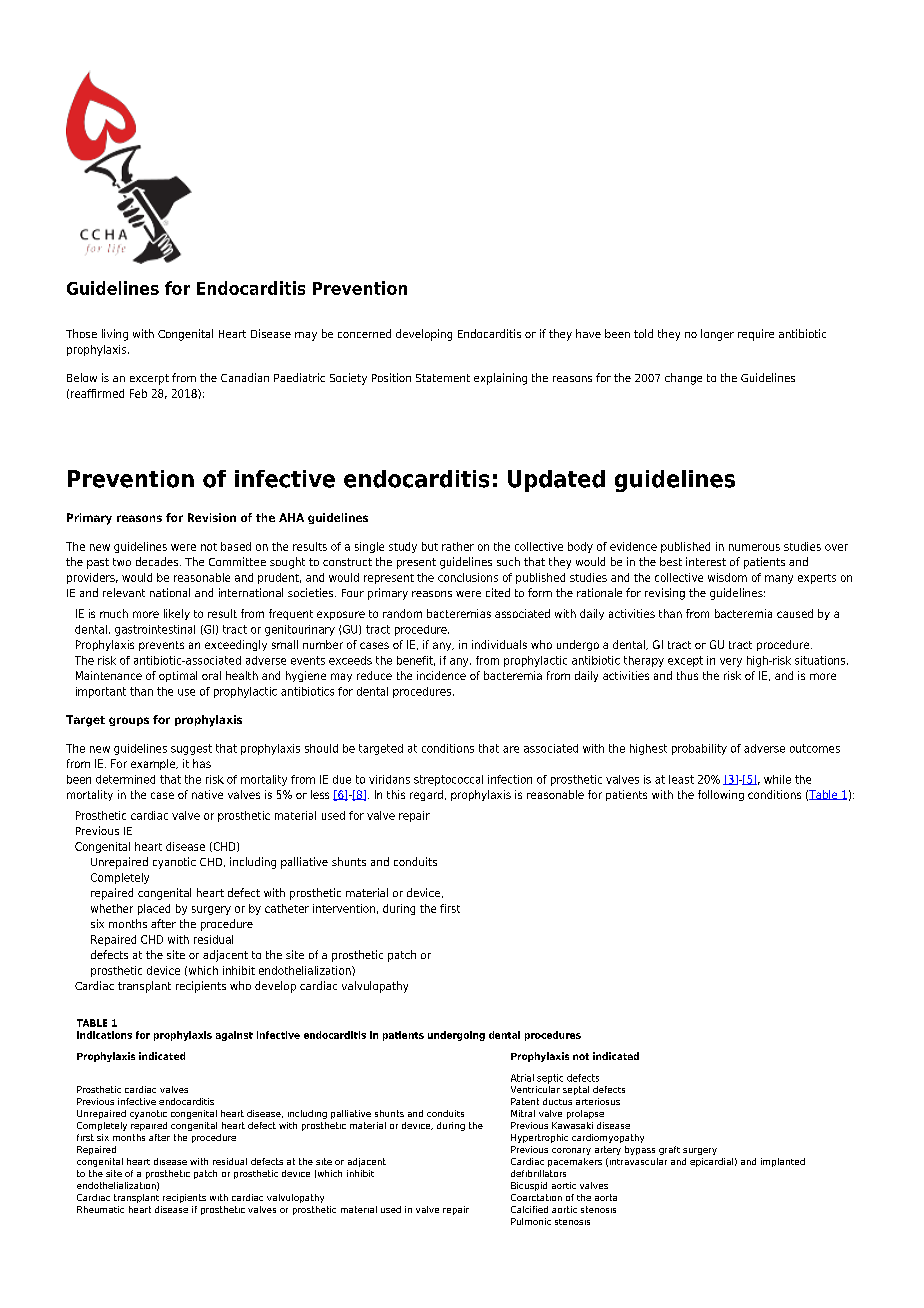 This screenshot has width=924, height=1308. Describe the element at coordinates (499, 644) in the screenshot. I see `individuals` at that location.
